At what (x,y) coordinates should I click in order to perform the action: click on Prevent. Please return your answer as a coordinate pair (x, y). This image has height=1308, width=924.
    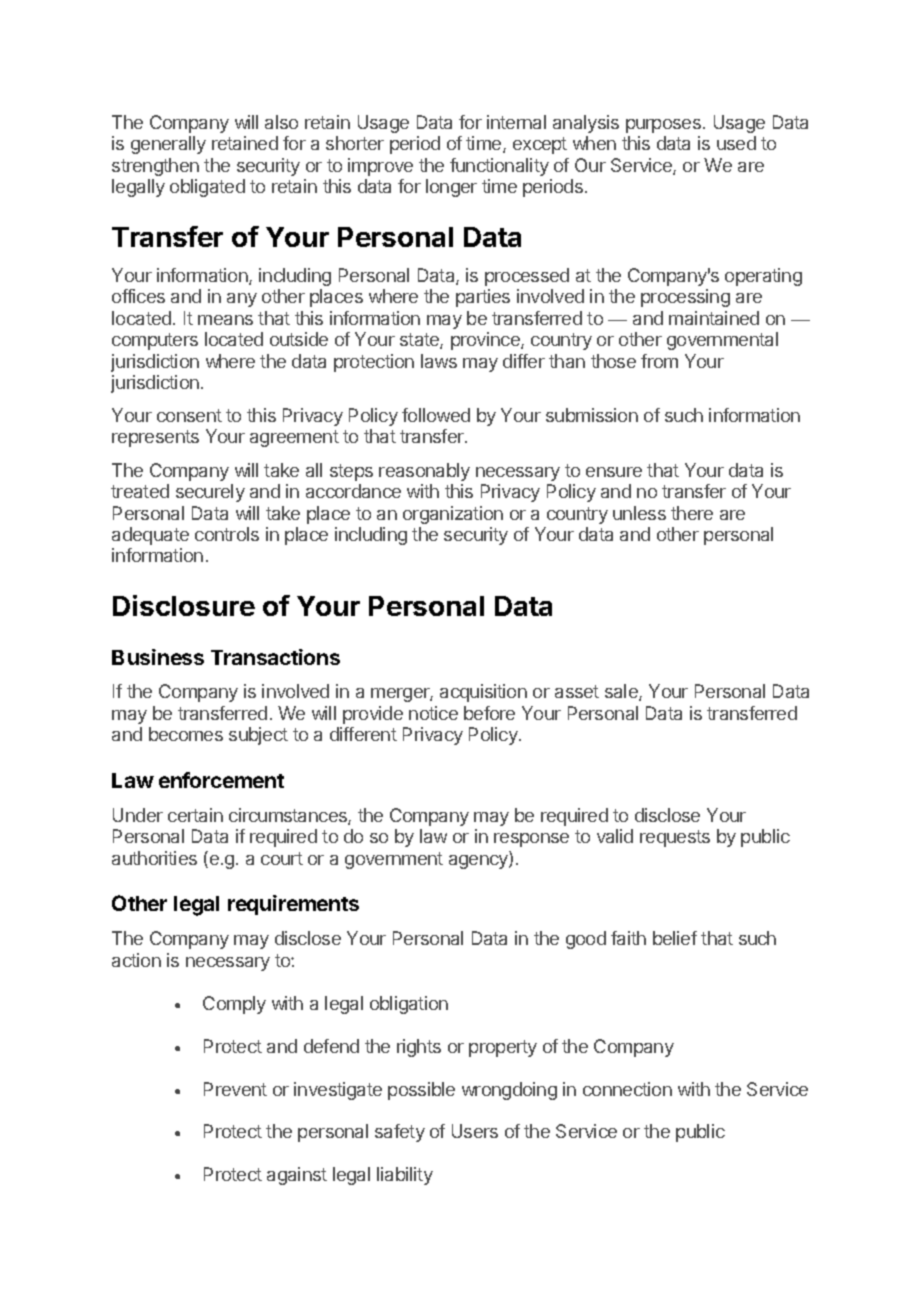
    Looking at the image, I should click on (235, 1089).
